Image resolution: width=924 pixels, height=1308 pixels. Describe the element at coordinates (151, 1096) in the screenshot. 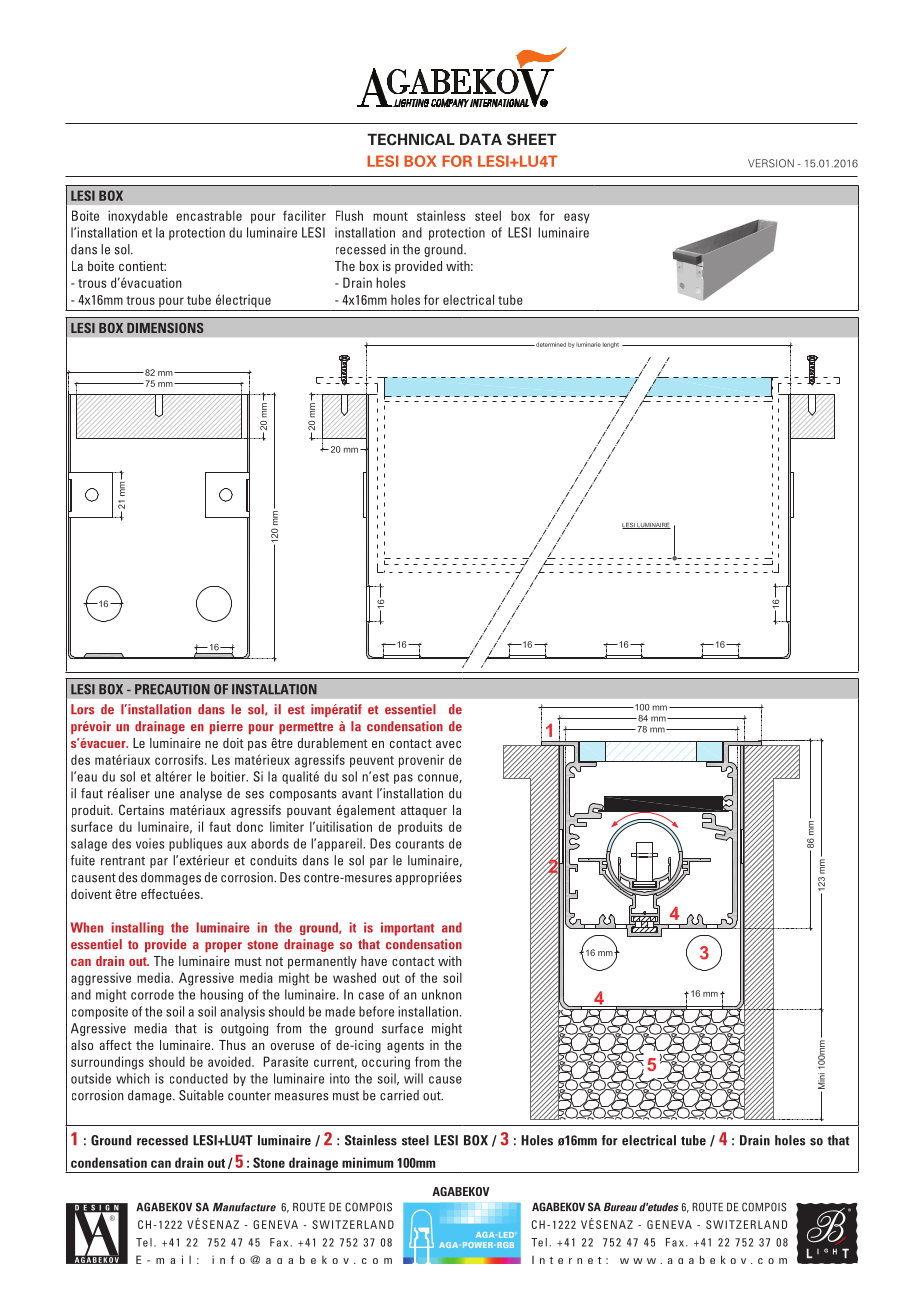

I see `damage` at that location.
